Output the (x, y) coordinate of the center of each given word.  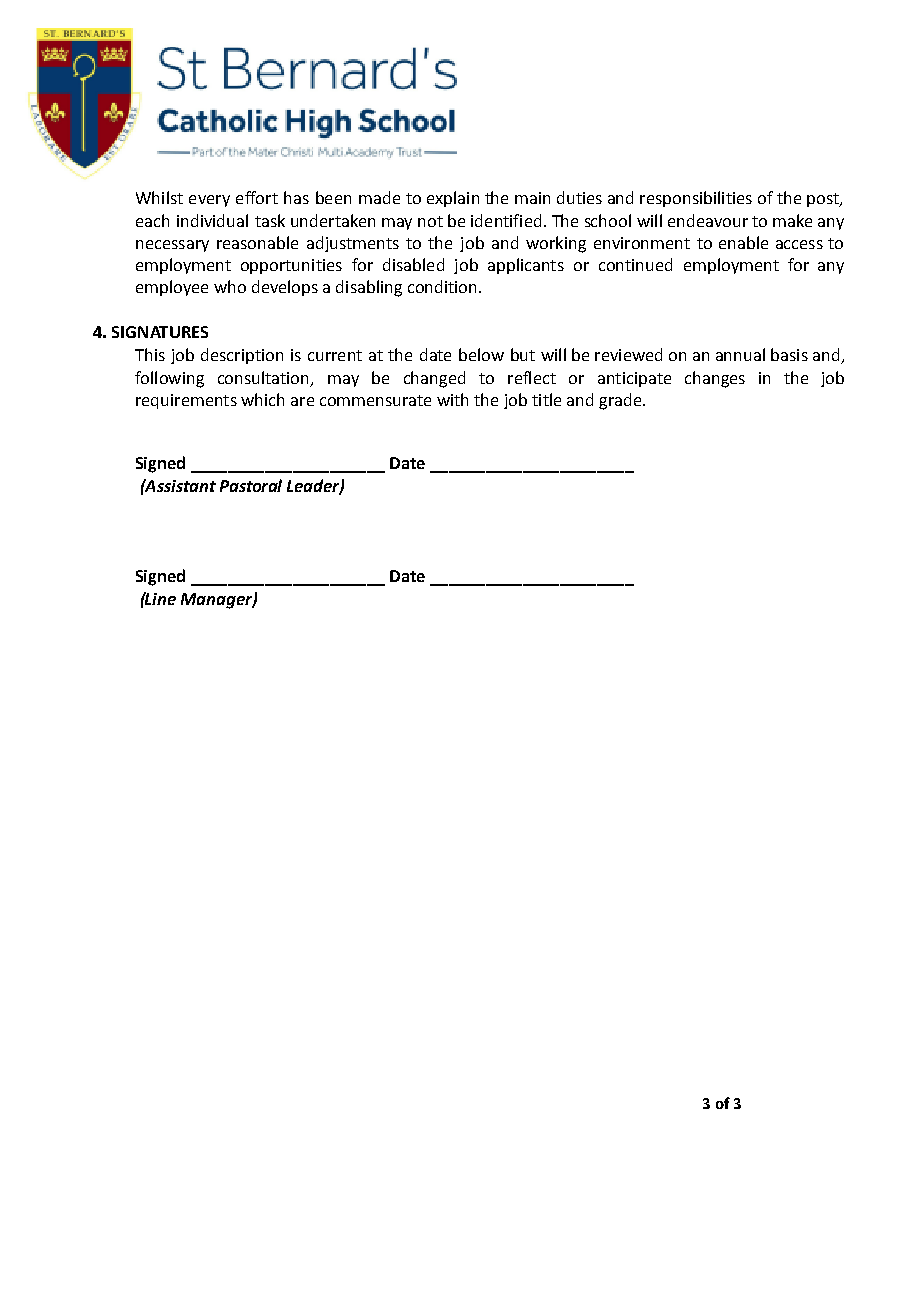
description (242, 356)
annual (740, 354)
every (209, 201)
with (452, 399)
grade (621, 401)
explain (453, 199)
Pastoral (251, 485)
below (481, 354)
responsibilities (696, 199)
